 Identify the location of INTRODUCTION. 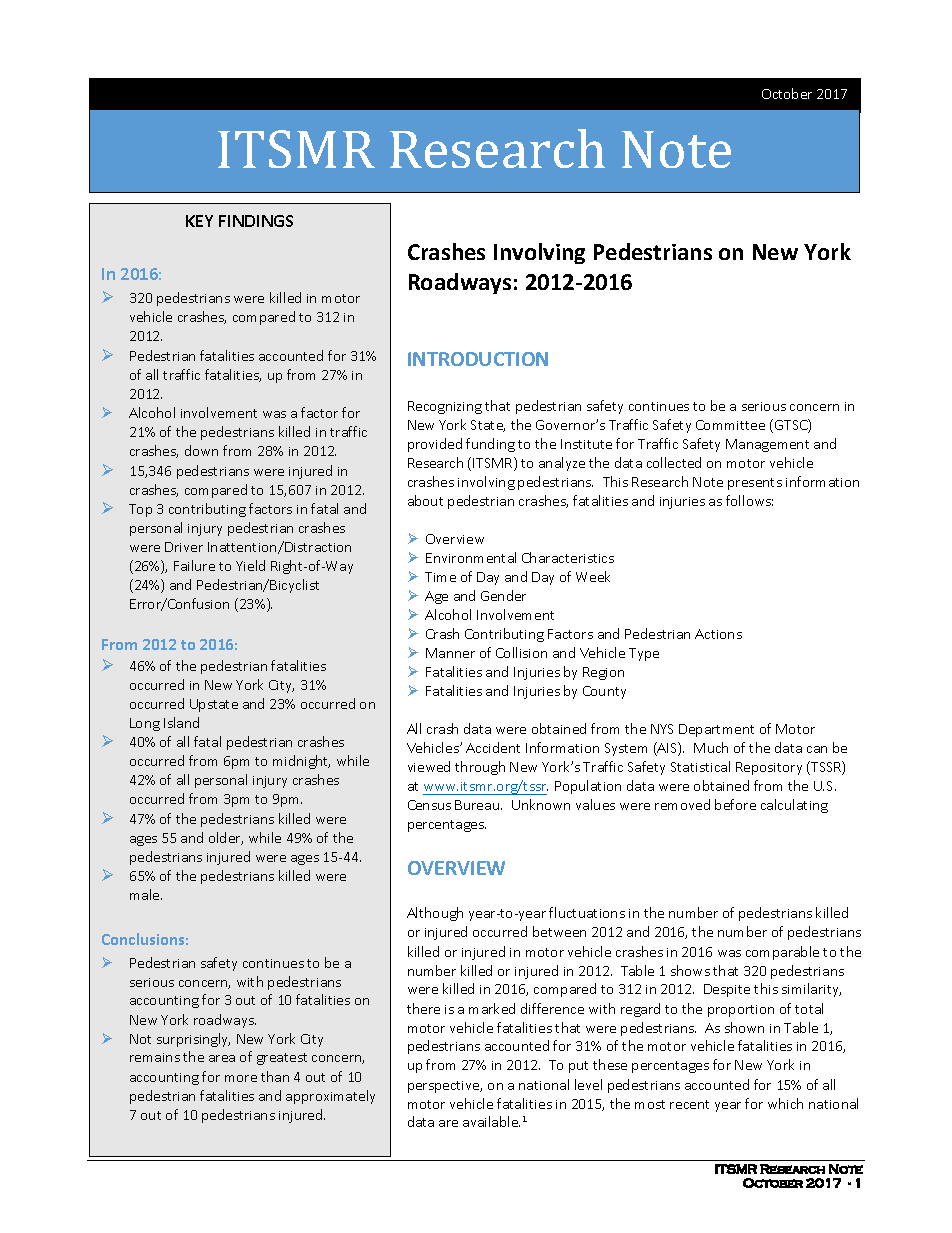
(478, 359).
